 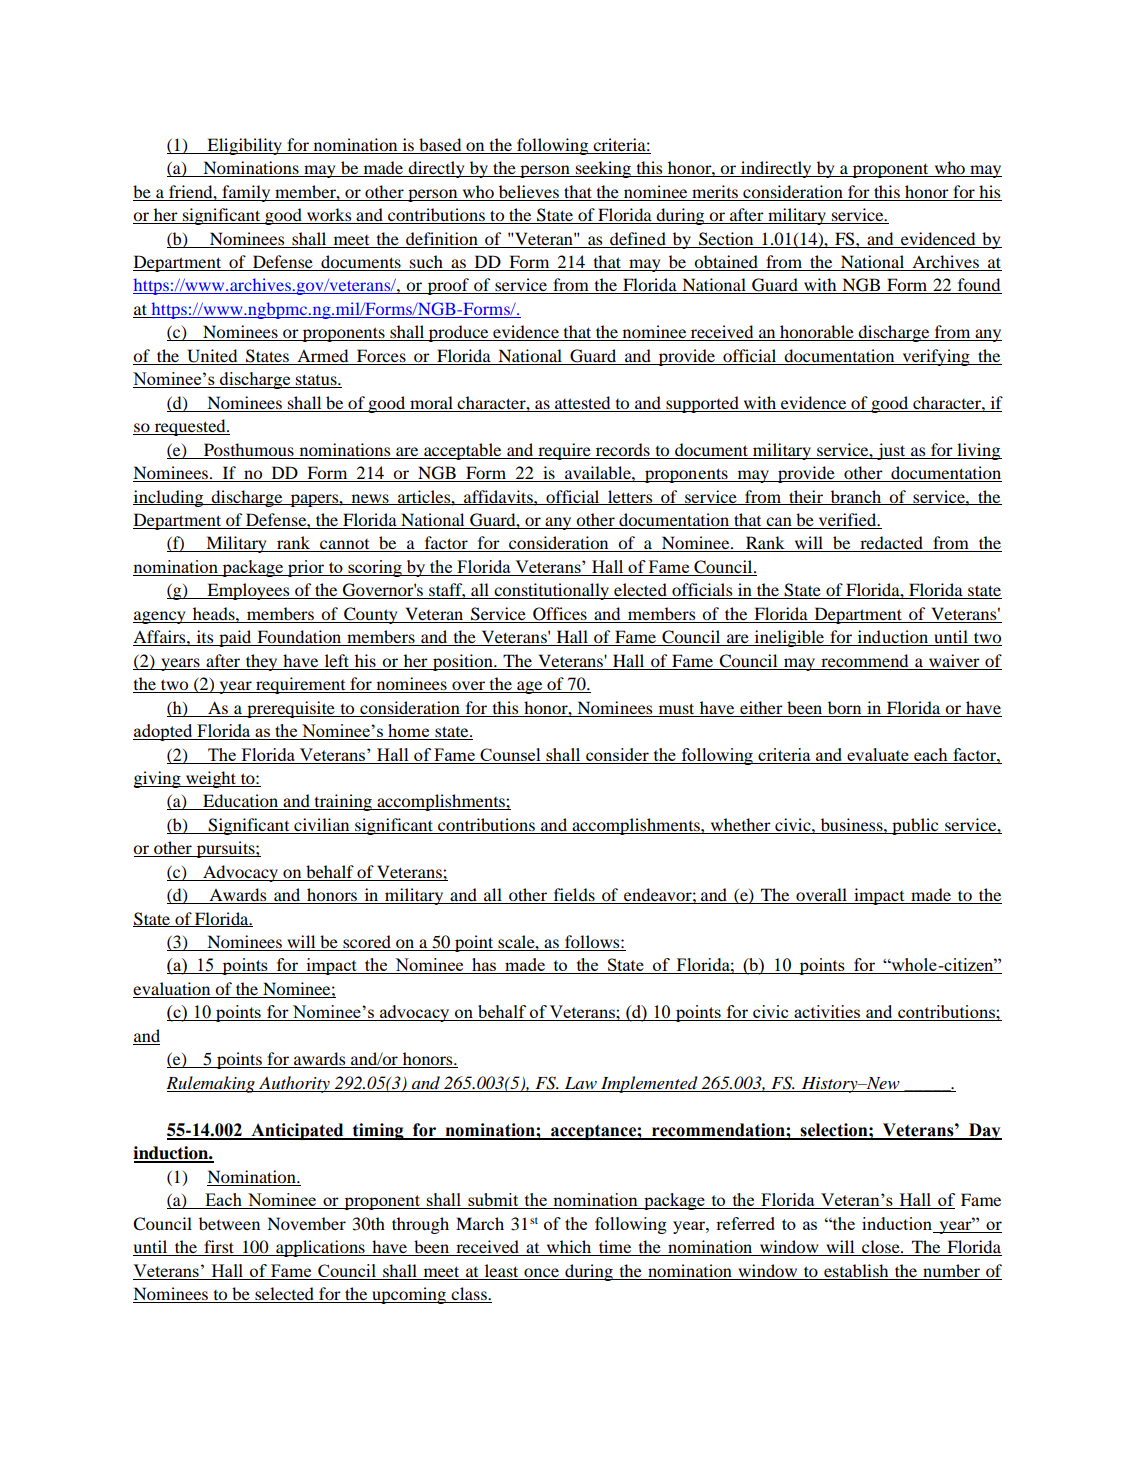 I want to click on redacted, so click(x=892, y=544).
